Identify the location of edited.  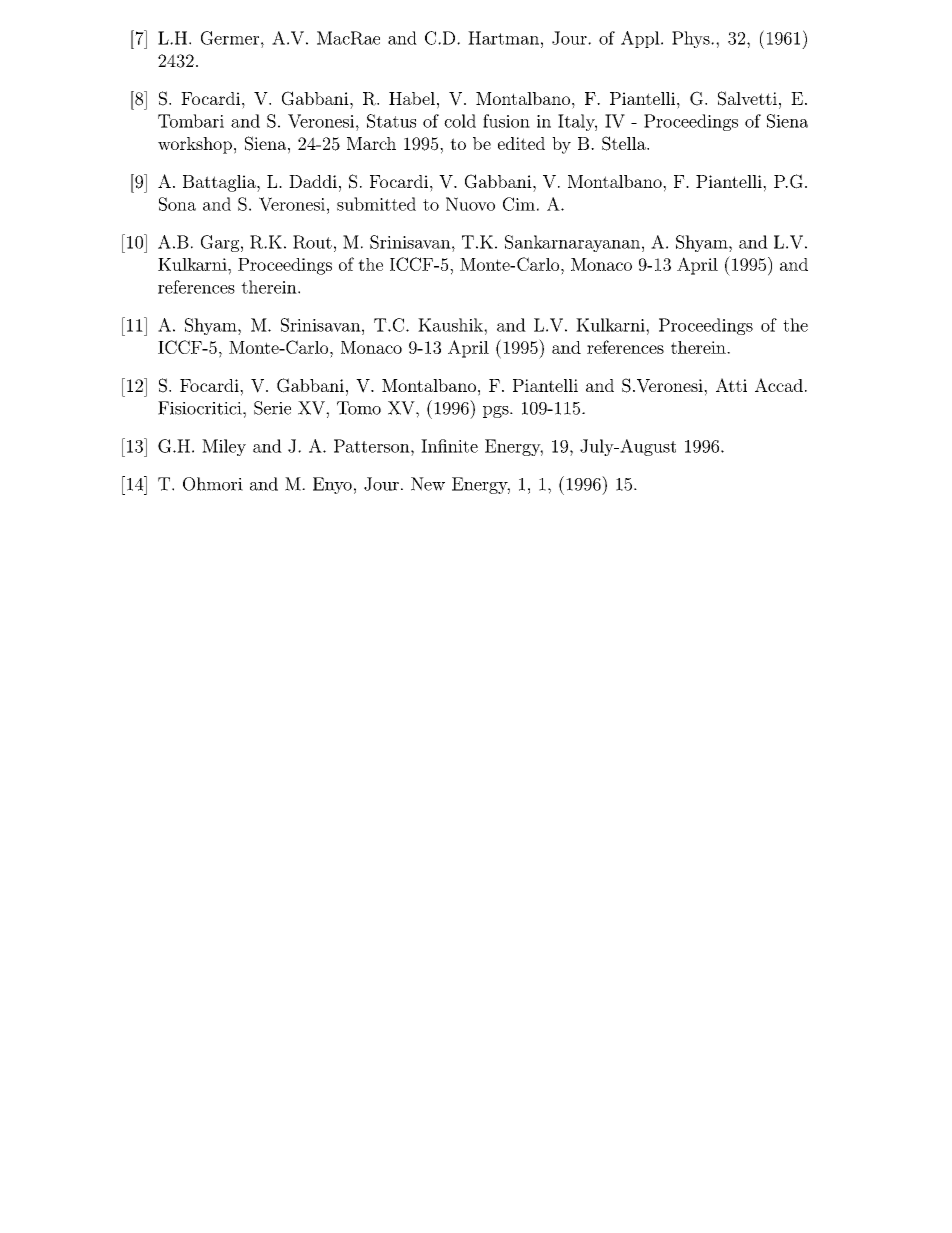
(521, 143).
